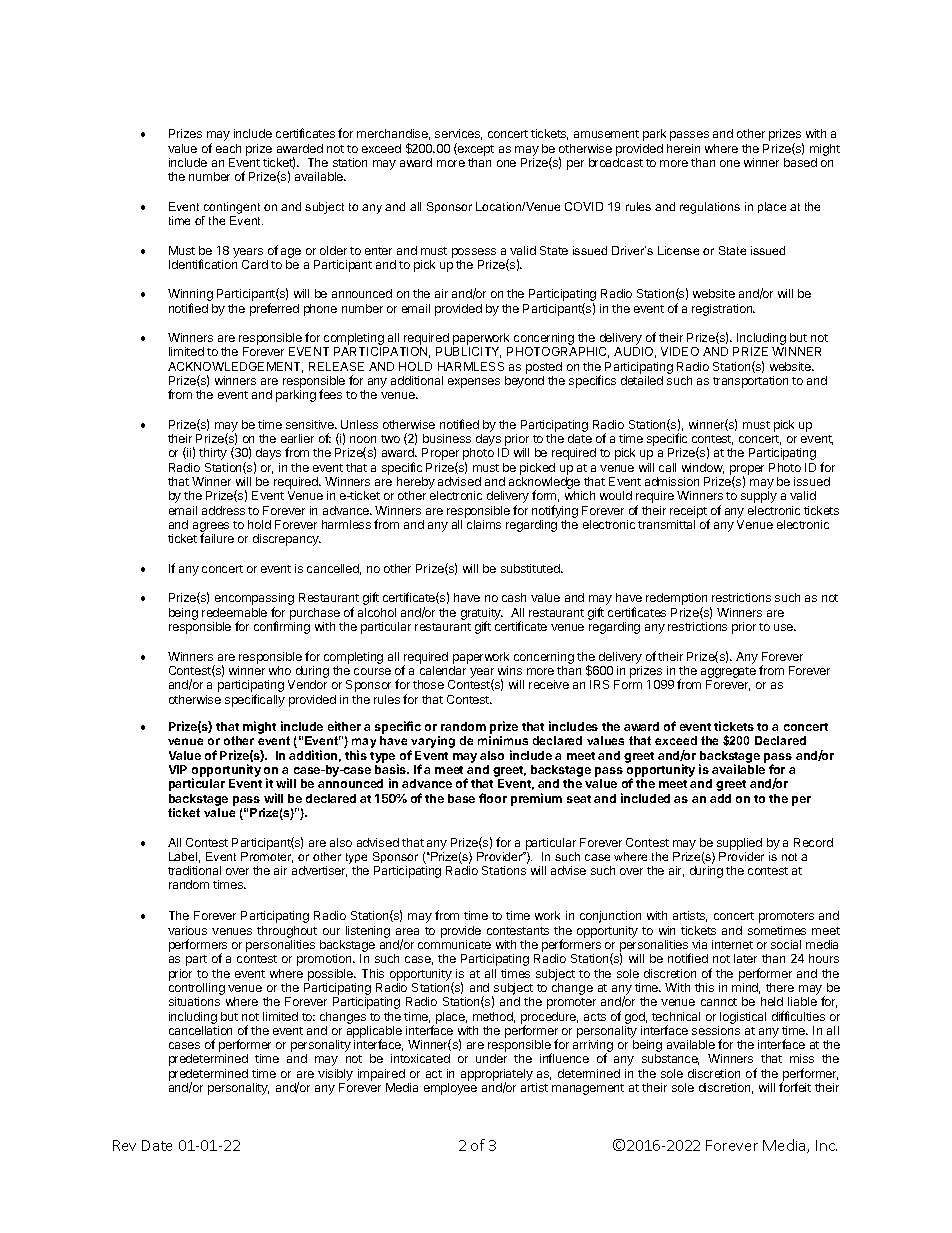 The width and height of the document is (952, 1233). Describe the element at coordinates (475, 149) in the document. I see `except` at that location.
